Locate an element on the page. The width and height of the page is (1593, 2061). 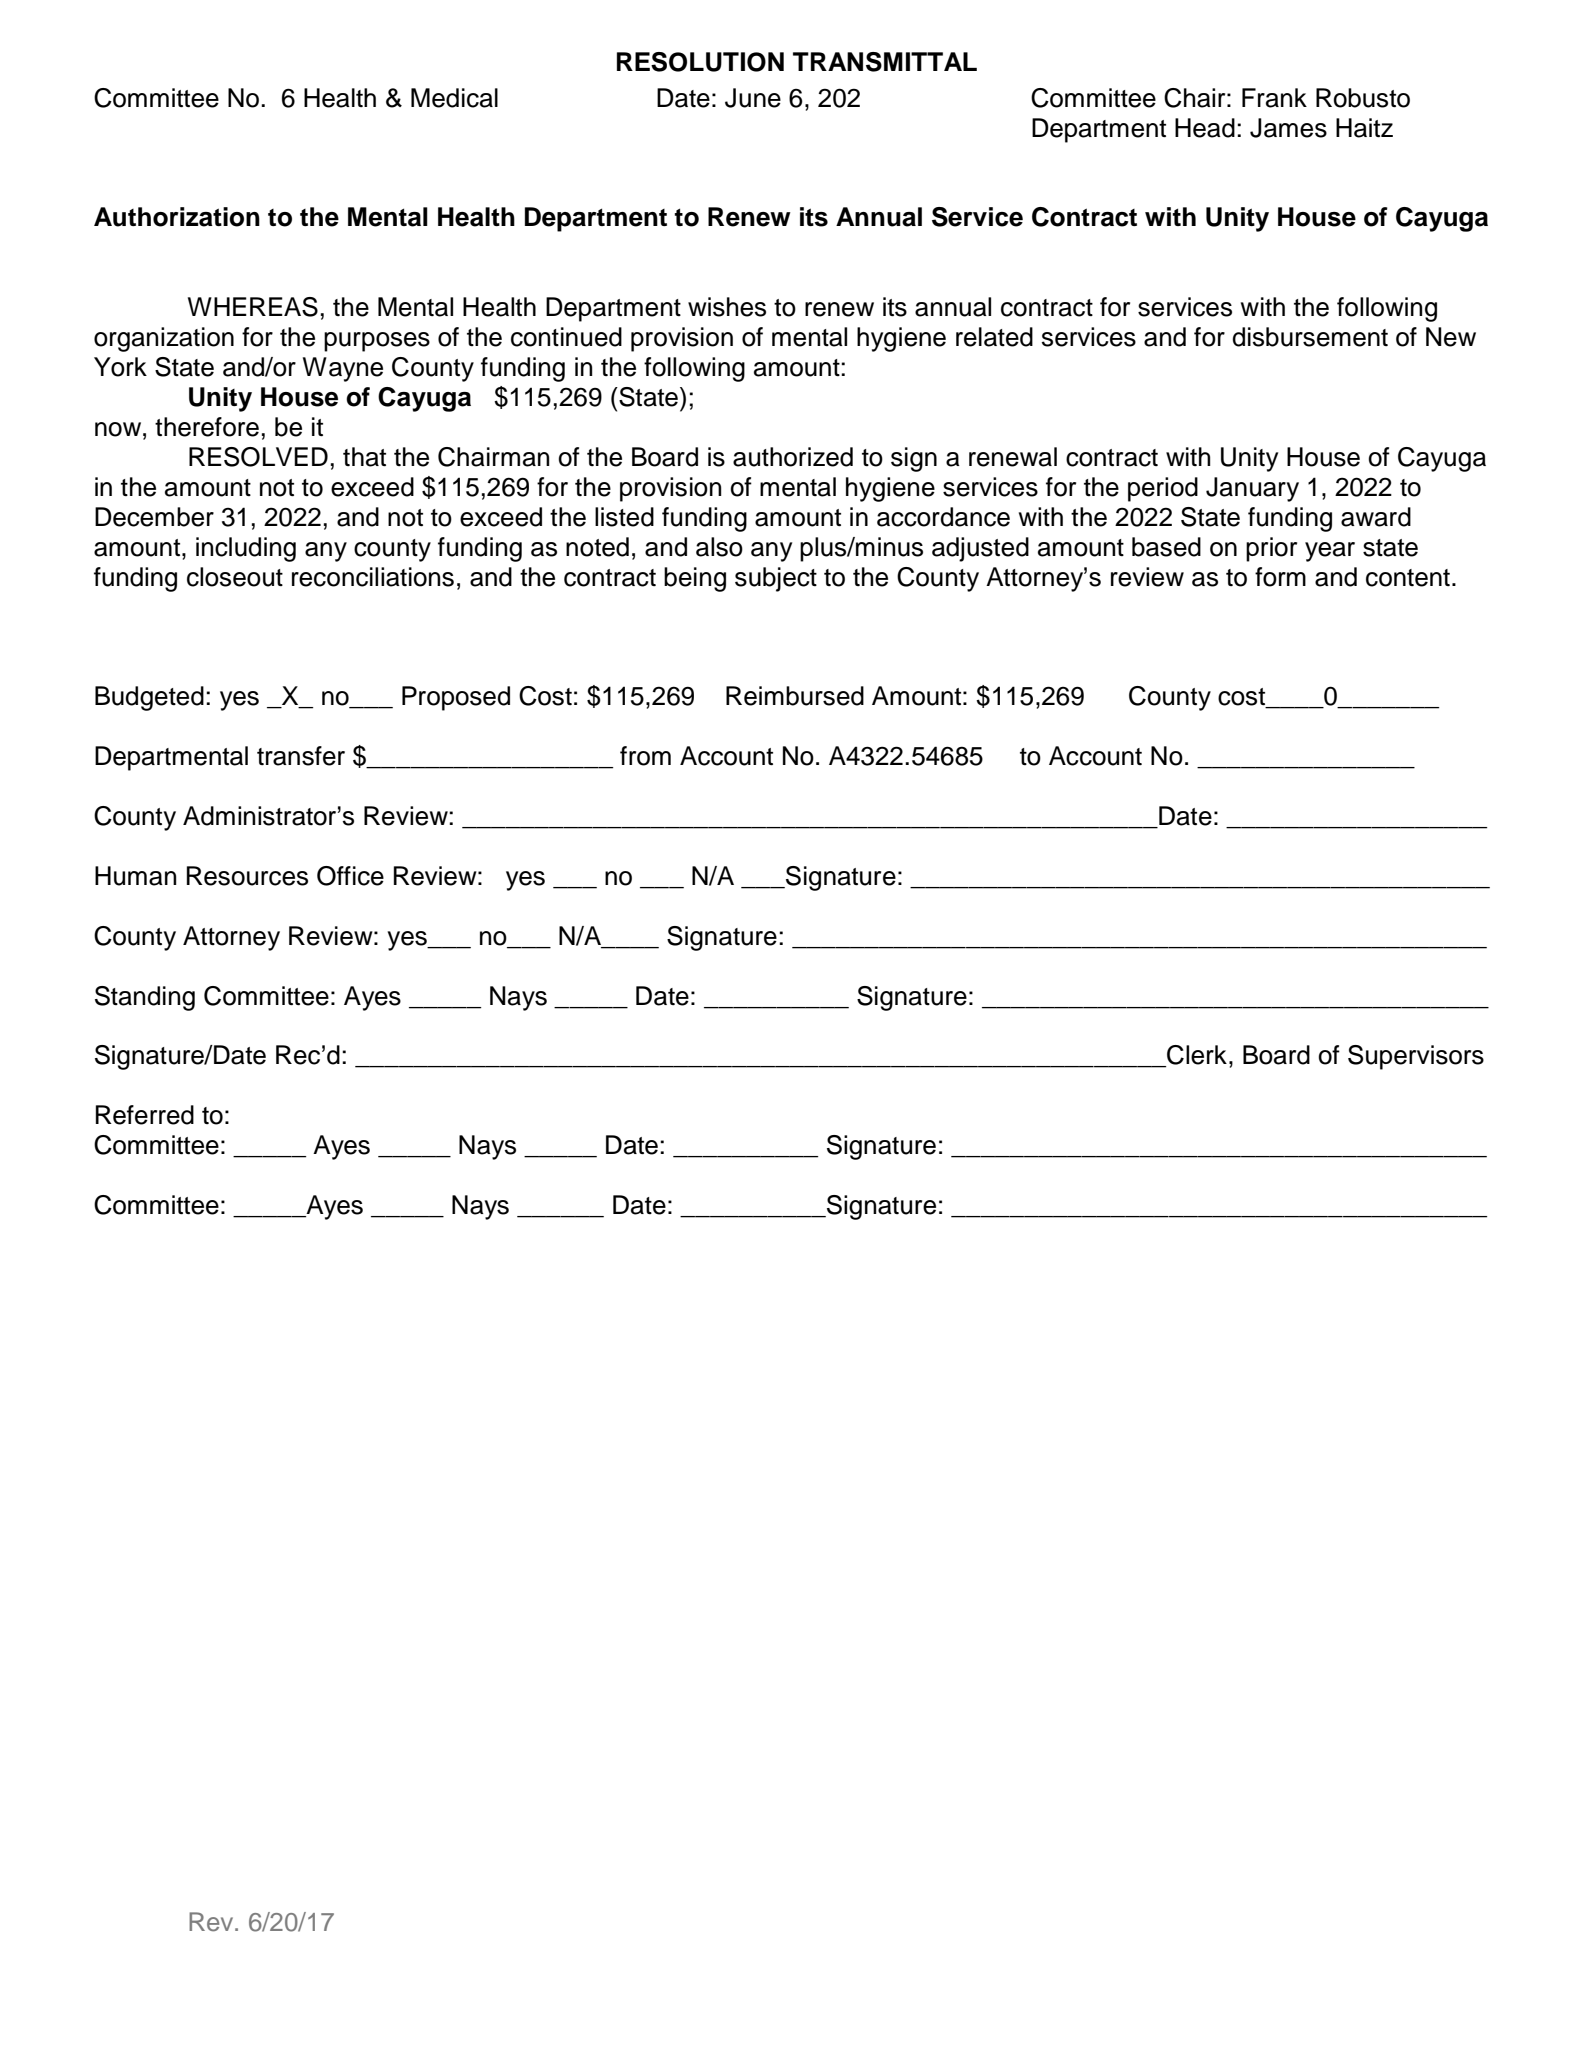
subject is located at coordinates (776, 579).
